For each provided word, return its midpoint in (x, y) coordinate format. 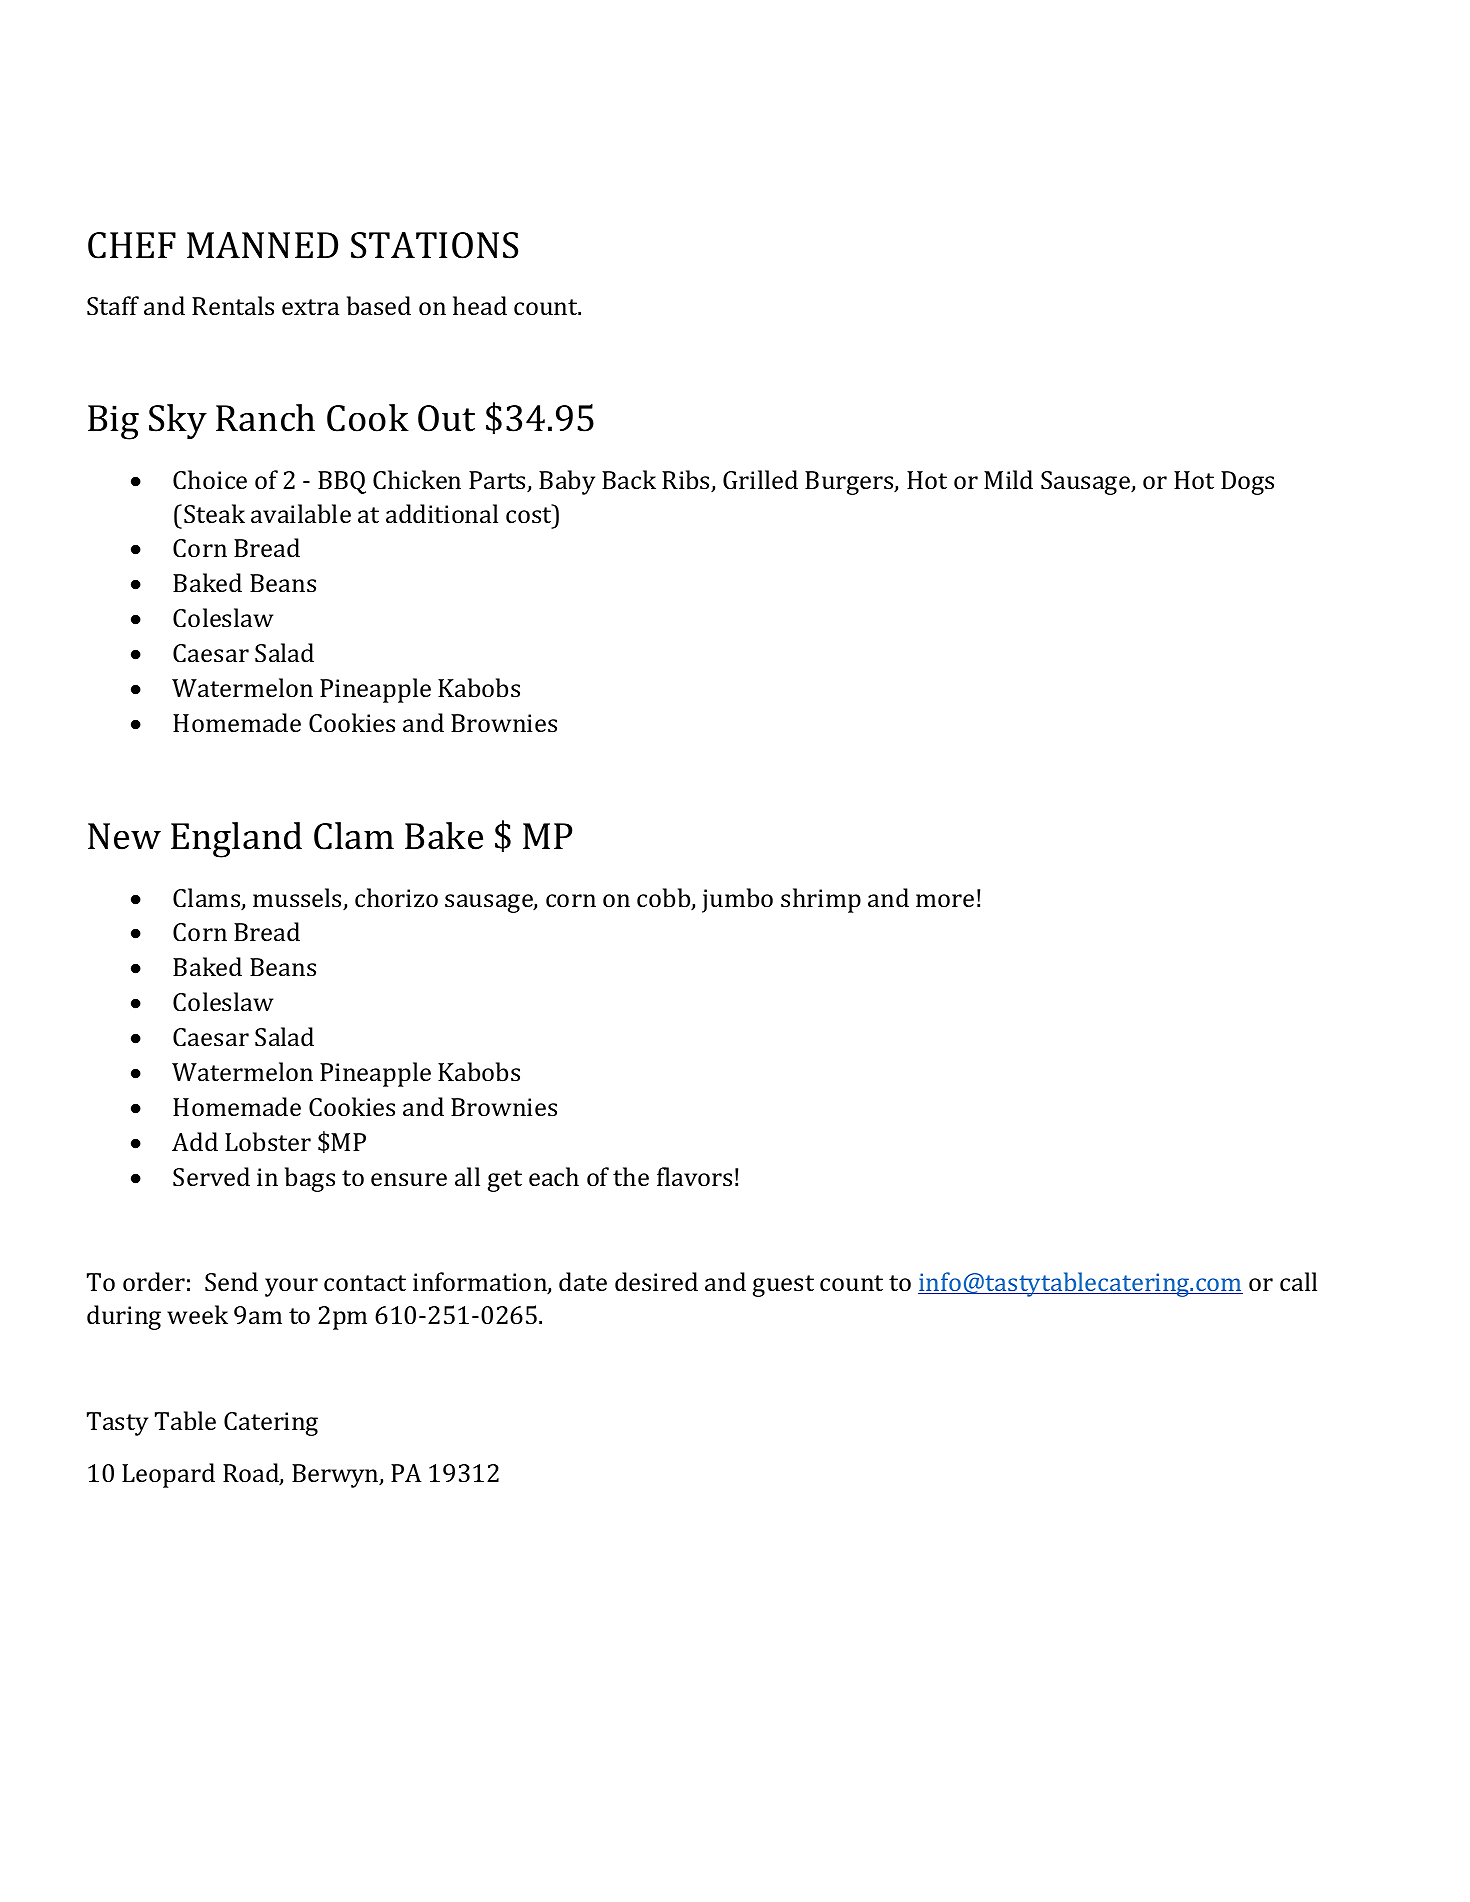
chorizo (396, 898)
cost (530, 514)
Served (211, 1177)
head (480, 306)
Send (231, 1282)
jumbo (737, 900)
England (236, 840)
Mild (1008, 479)
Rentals (233, 306)
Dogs (1247, 483)
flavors (694, 1176)
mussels (298, 899)
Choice (210, 480)
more (945, 901)
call (1298, 1282)
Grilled (760, 480)
